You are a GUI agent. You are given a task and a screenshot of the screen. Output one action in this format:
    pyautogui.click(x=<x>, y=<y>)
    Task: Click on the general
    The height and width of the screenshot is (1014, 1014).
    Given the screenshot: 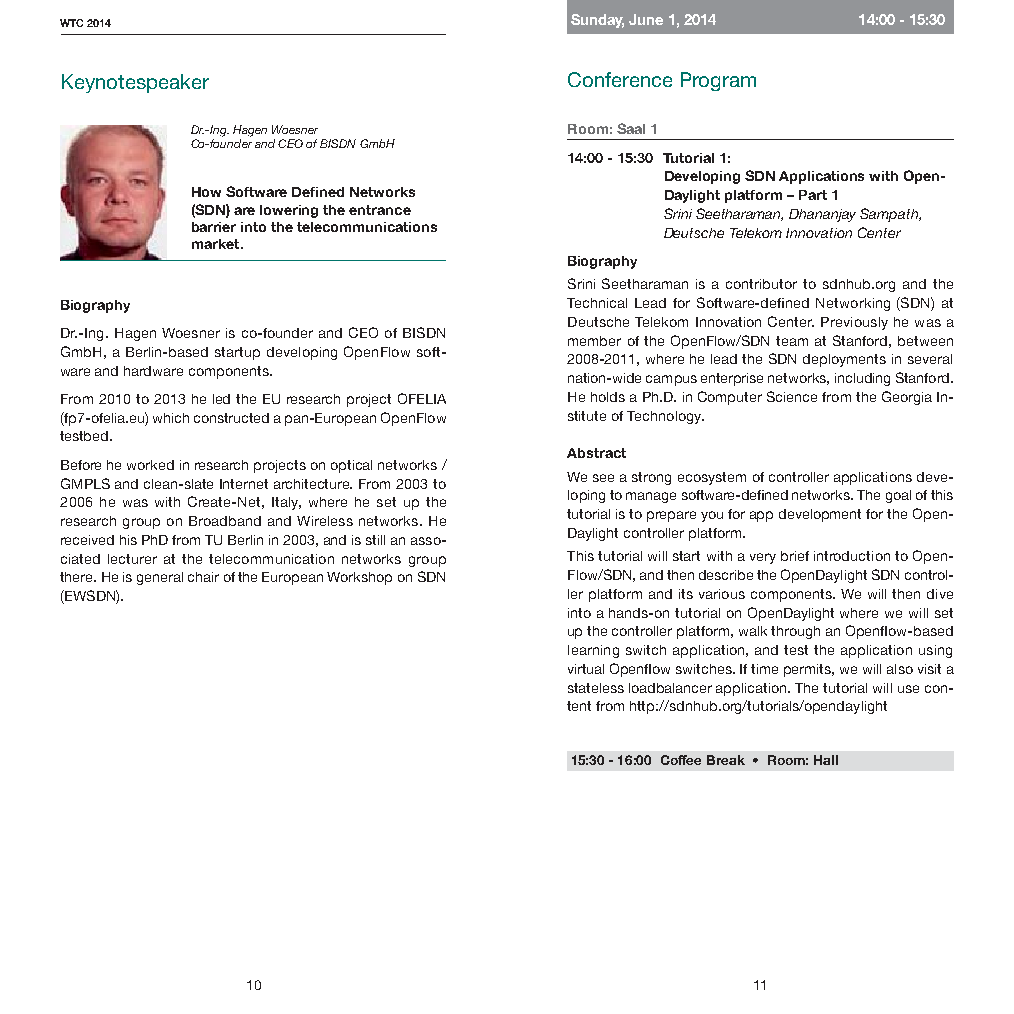 What is the action you would take?
    pyautogui.click(x=160, y=578)
